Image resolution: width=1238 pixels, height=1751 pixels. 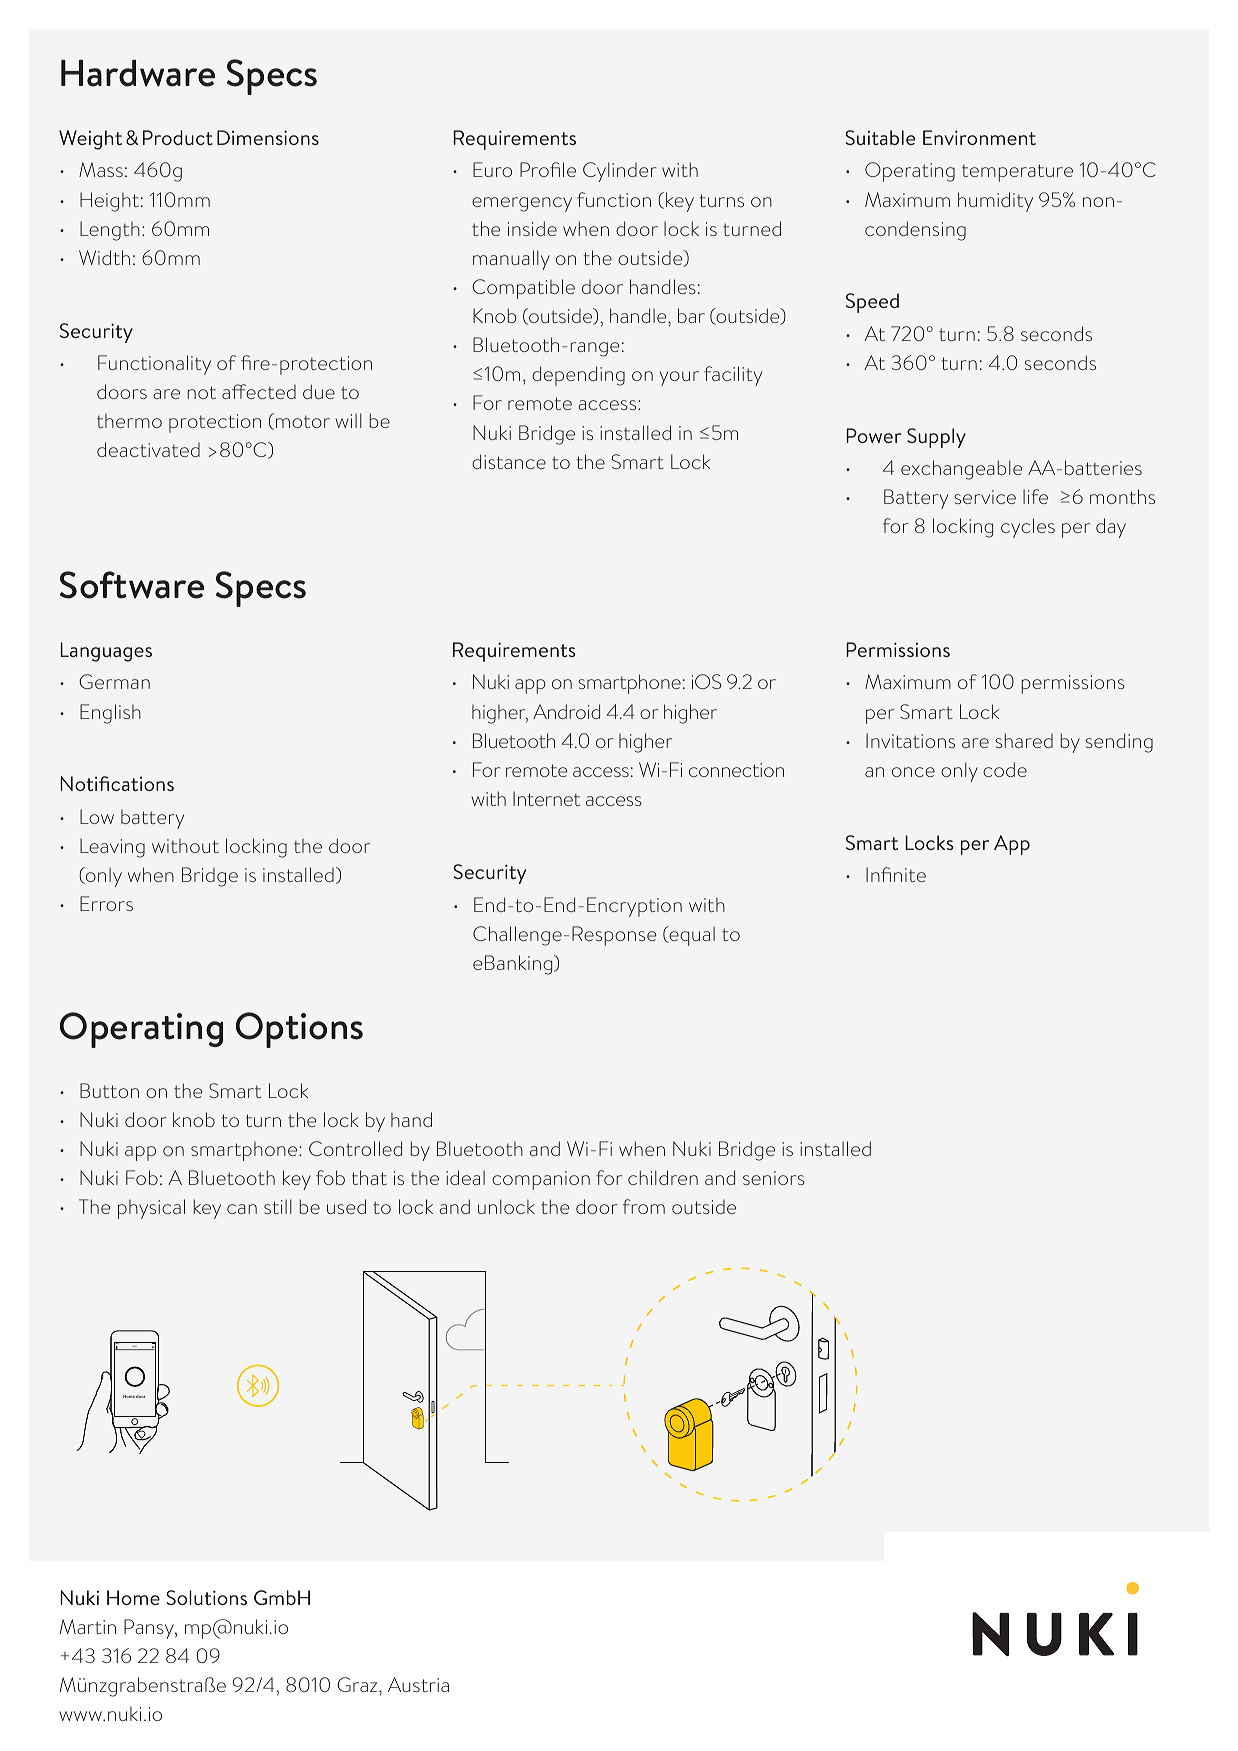 What do you see at coordinates (1028, 528) in the image?
I see `cycles` at bounding box center [1028, 528].
